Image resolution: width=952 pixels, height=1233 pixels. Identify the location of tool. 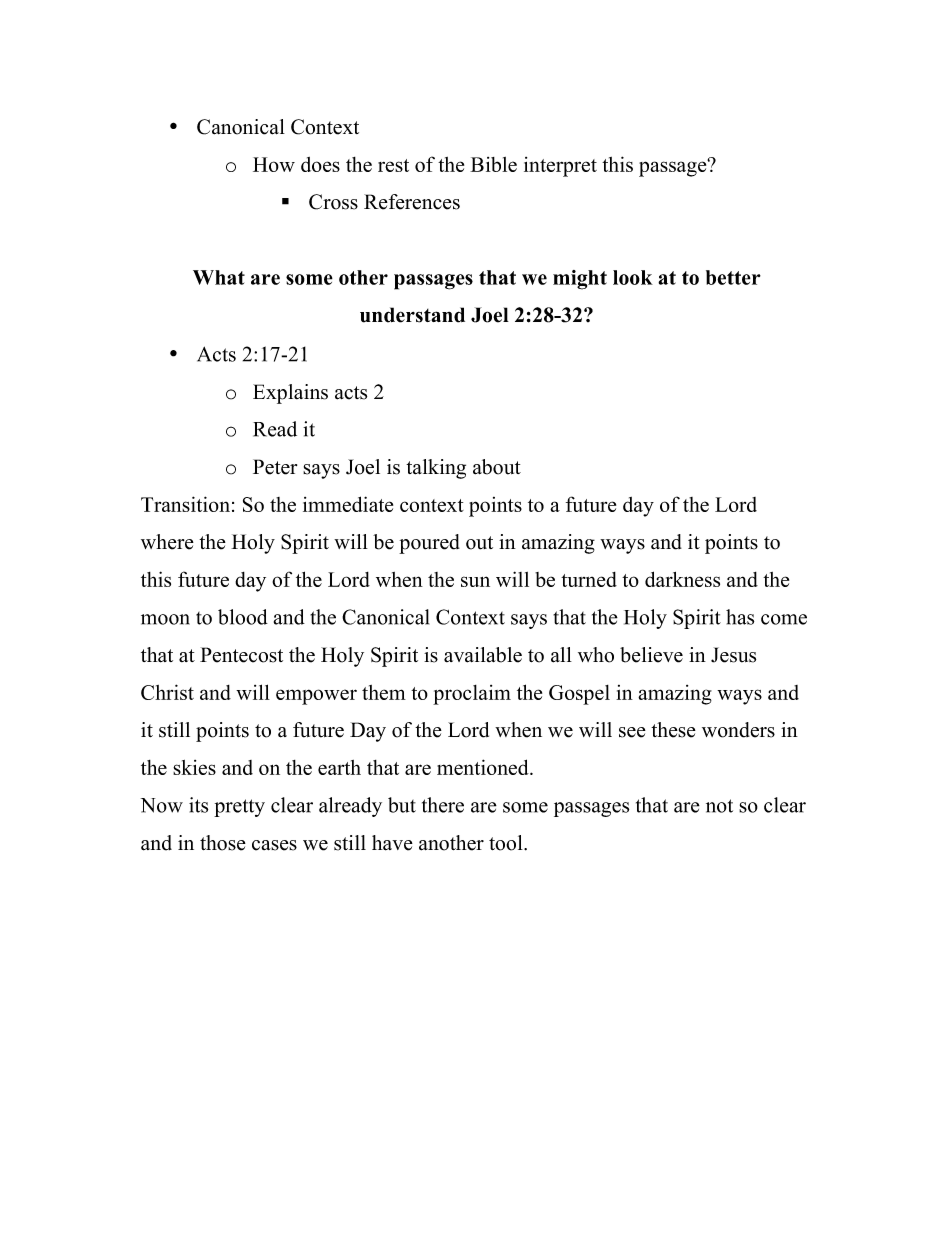
(507, 843).
